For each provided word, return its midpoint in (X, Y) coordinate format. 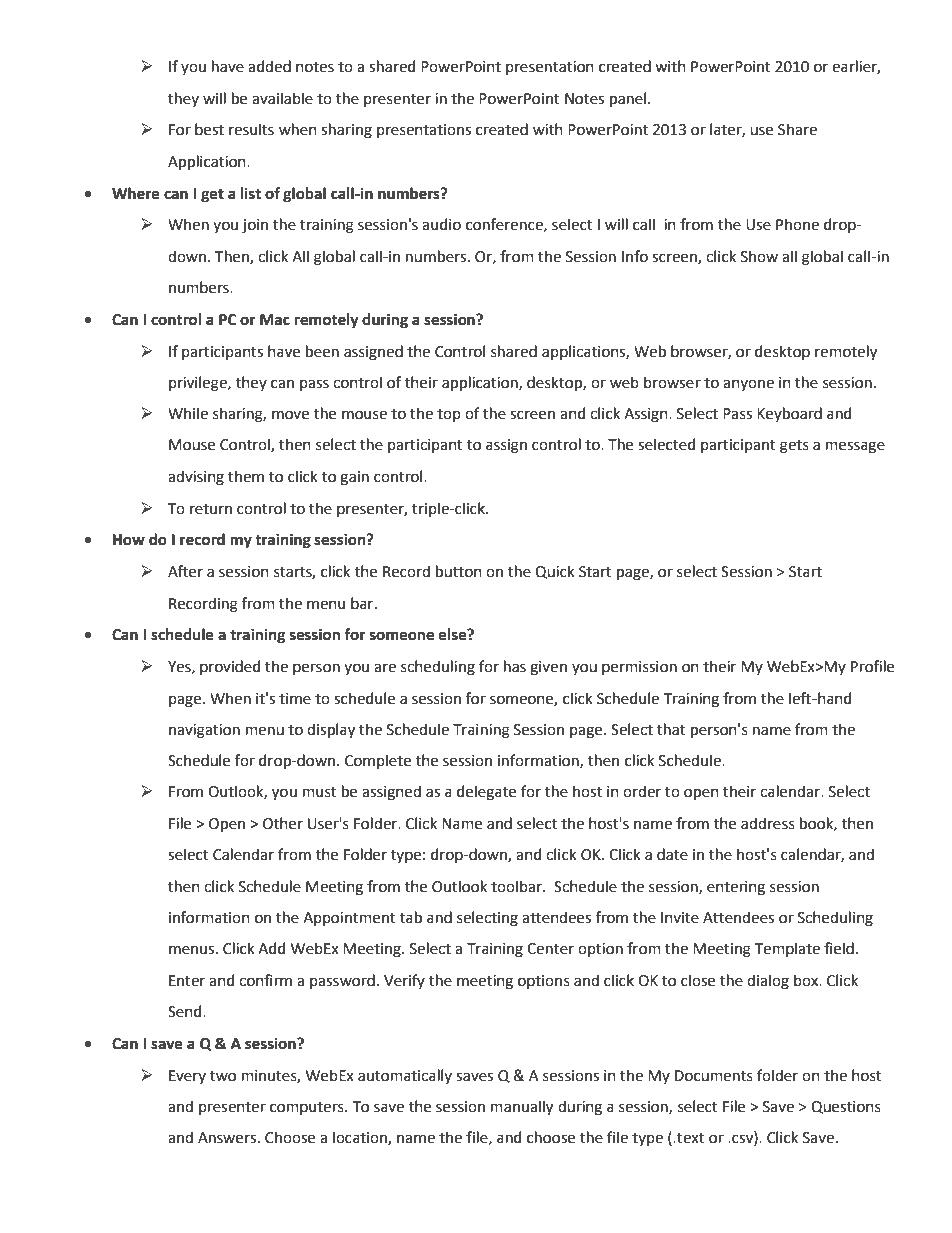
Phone (797, 224)
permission (639, 668)
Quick (555, 572)
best (209, 129)
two (223, 1076)
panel (628, 99)
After (185, 571)
